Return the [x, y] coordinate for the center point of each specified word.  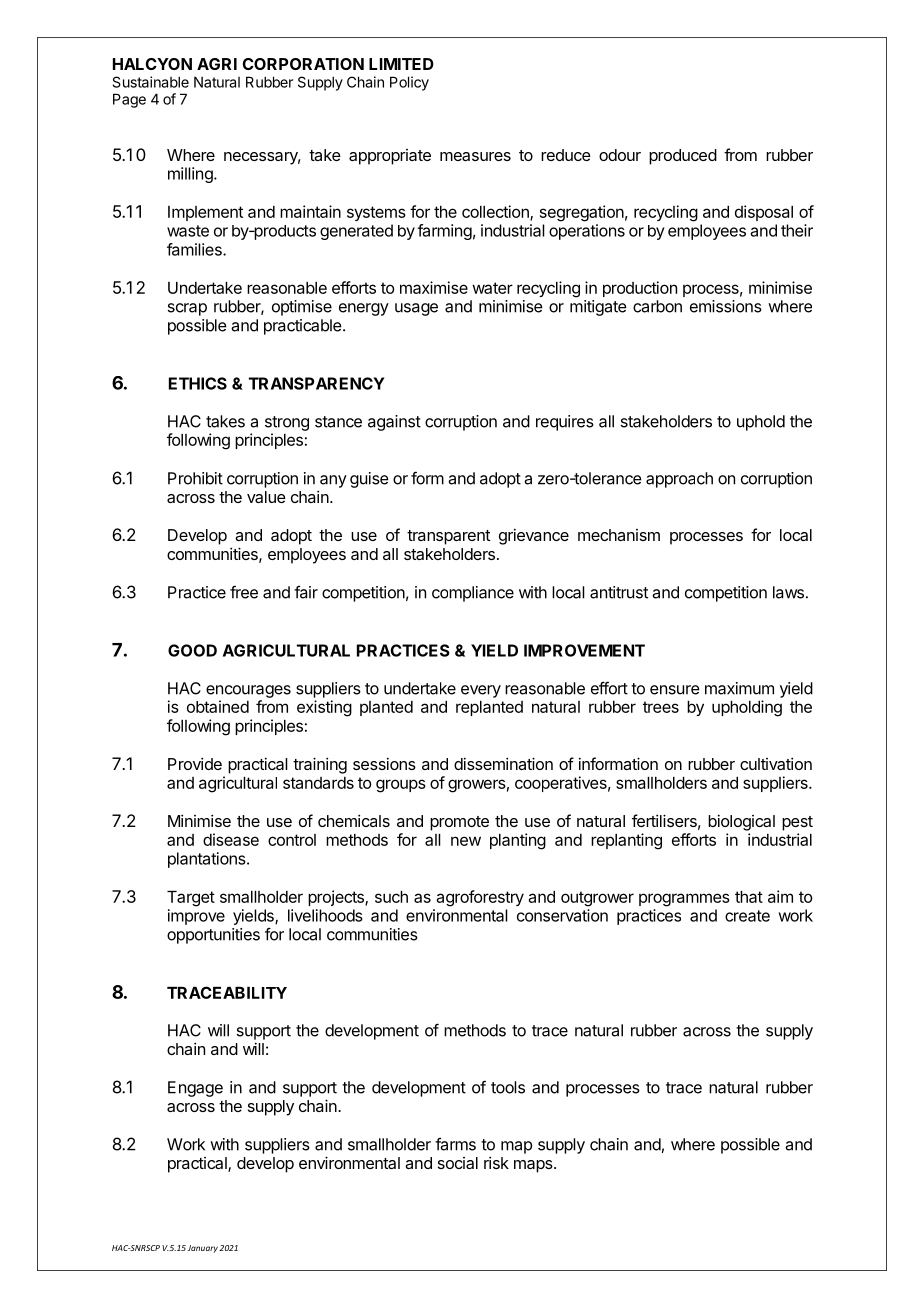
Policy [409, 83]
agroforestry [480, 898]
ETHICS [198, 383]
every [481, 691]
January [202, 1249]
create [747, 916]
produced [683, 157]
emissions [726, 306]
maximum [739, 688]
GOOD [192, 650]
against [394, 423]
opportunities [213, 936]
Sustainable [150, 82]
